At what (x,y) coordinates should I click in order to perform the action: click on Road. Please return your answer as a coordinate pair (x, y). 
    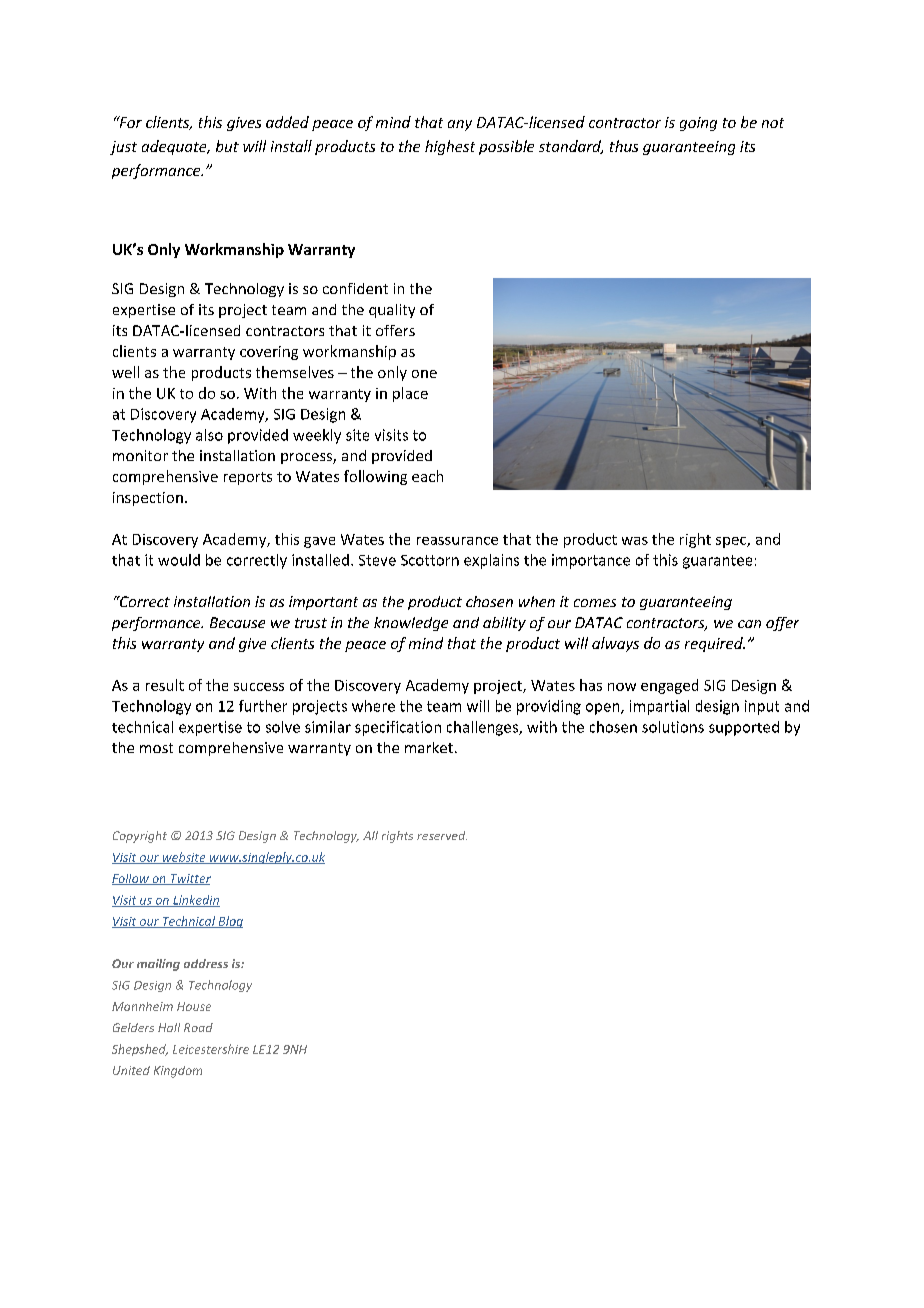
    Looking at the image, I should click on (198, 1027).
